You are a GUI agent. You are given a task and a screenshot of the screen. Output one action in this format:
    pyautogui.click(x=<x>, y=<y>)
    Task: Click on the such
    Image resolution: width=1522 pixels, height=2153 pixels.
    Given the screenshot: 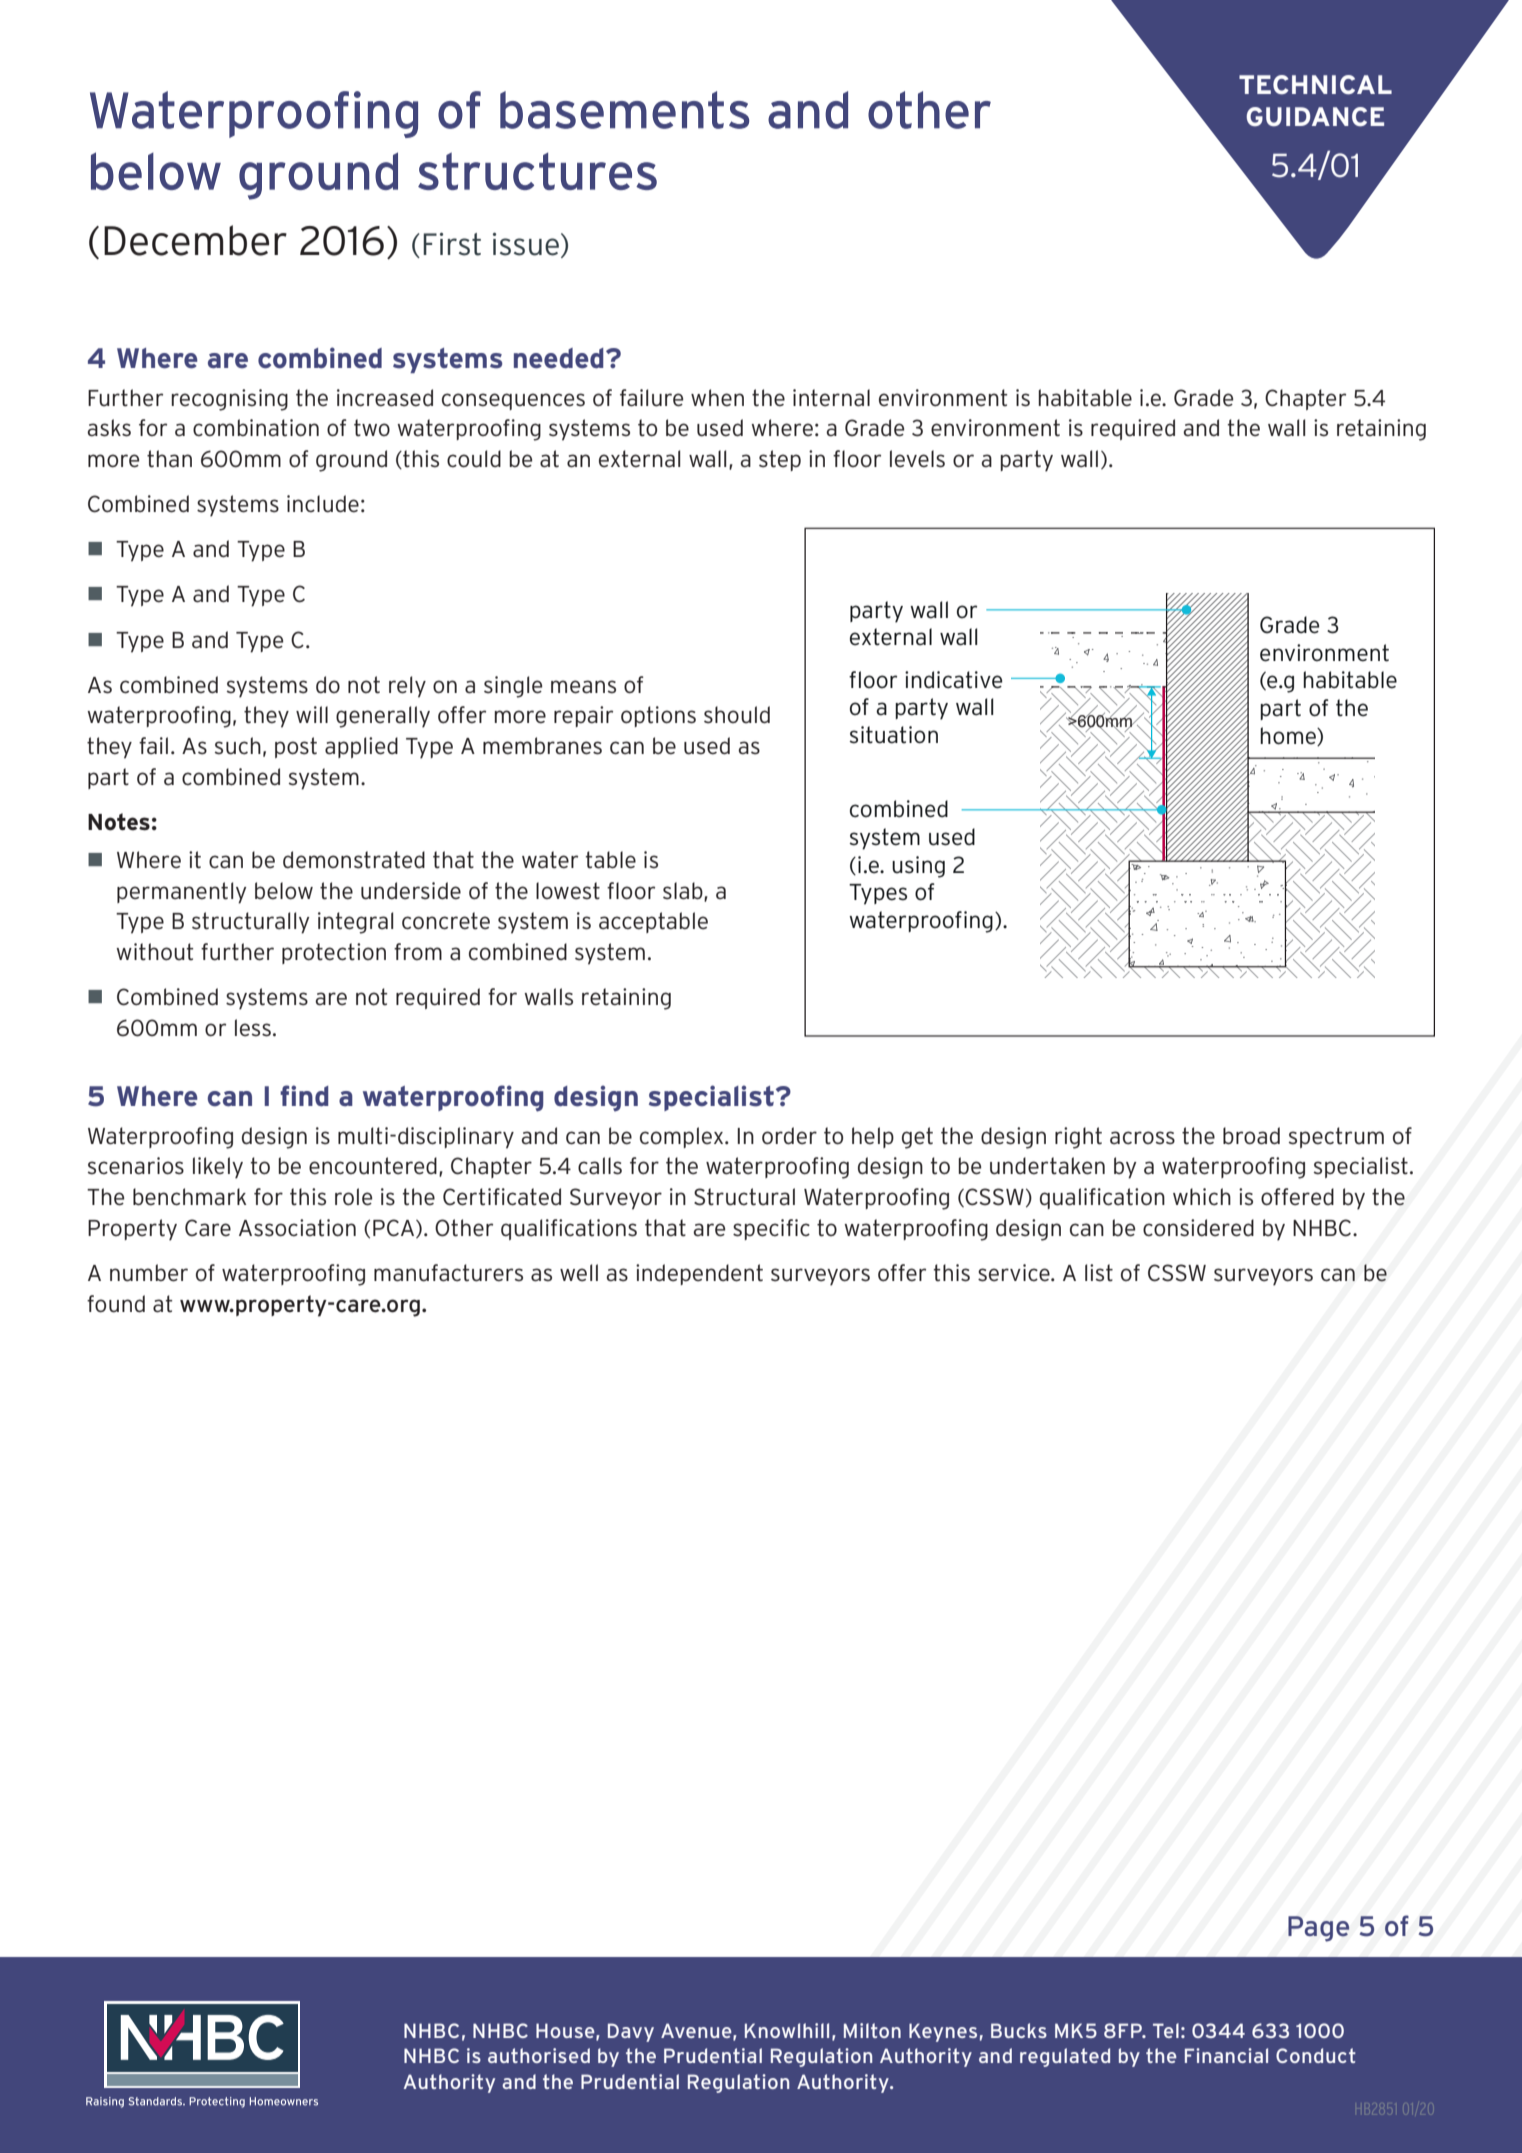 What is the action you would take?
    pyautogui.click(x=237, y=746)
